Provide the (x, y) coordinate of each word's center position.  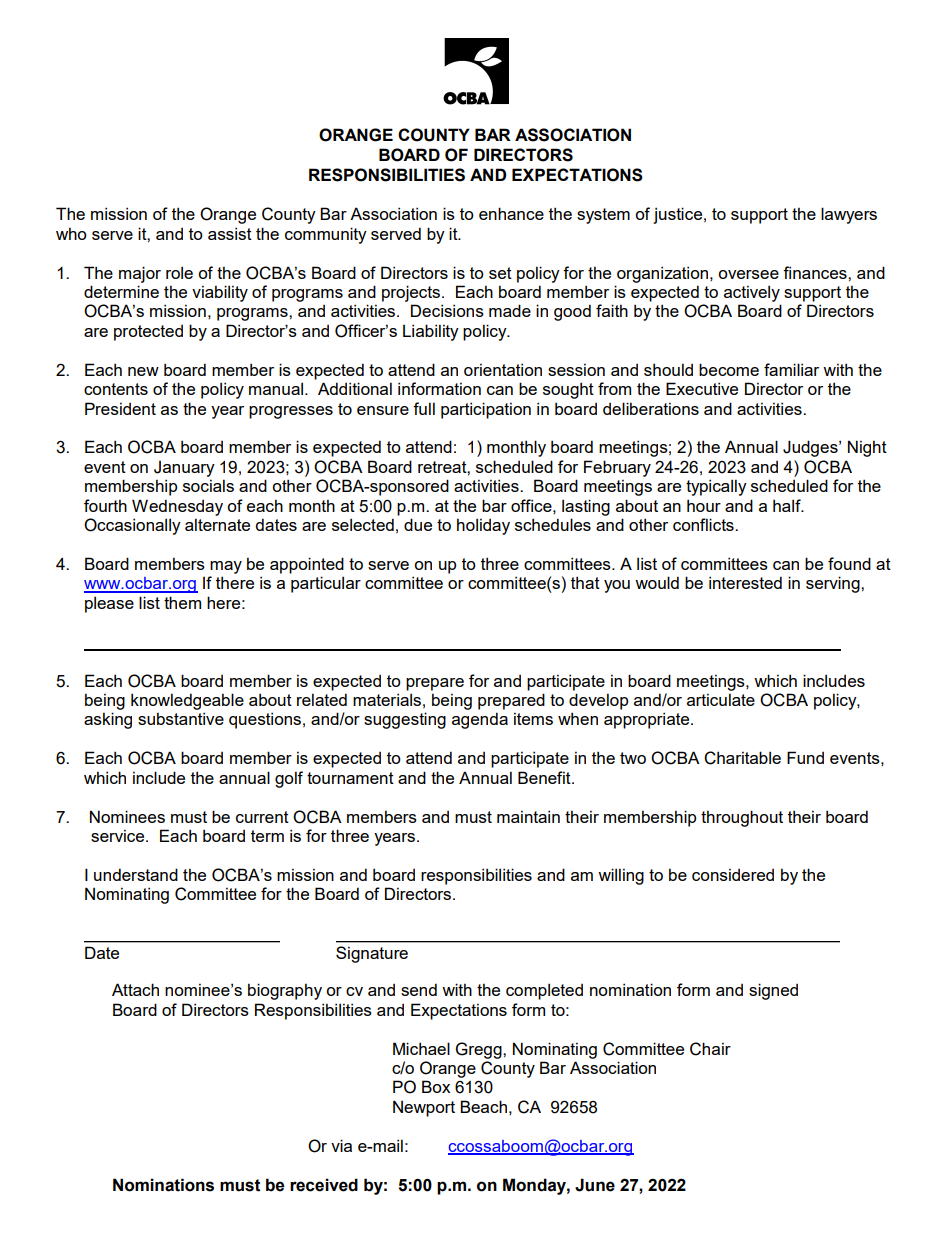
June (595, 1185)
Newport (424, 1108)
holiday (483, 526)
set (500, 273)
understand (136, 874)
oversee (748, 274)
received (324, 1185)
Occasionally (132, 526)
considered (733, 874)
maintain (528, 816)
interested (745, 582)
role (179, 272)
